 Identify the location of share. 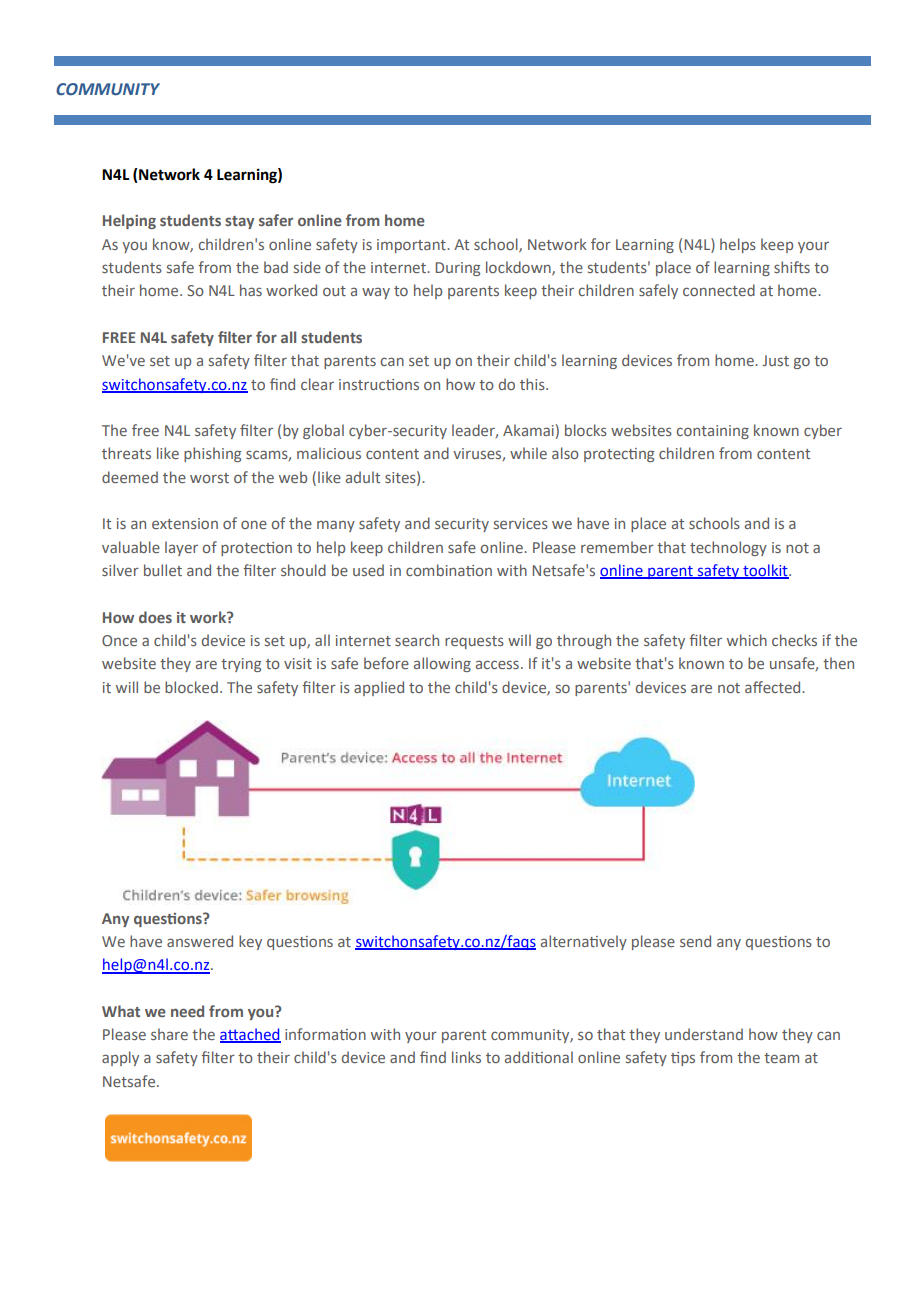
(169, 1034).
